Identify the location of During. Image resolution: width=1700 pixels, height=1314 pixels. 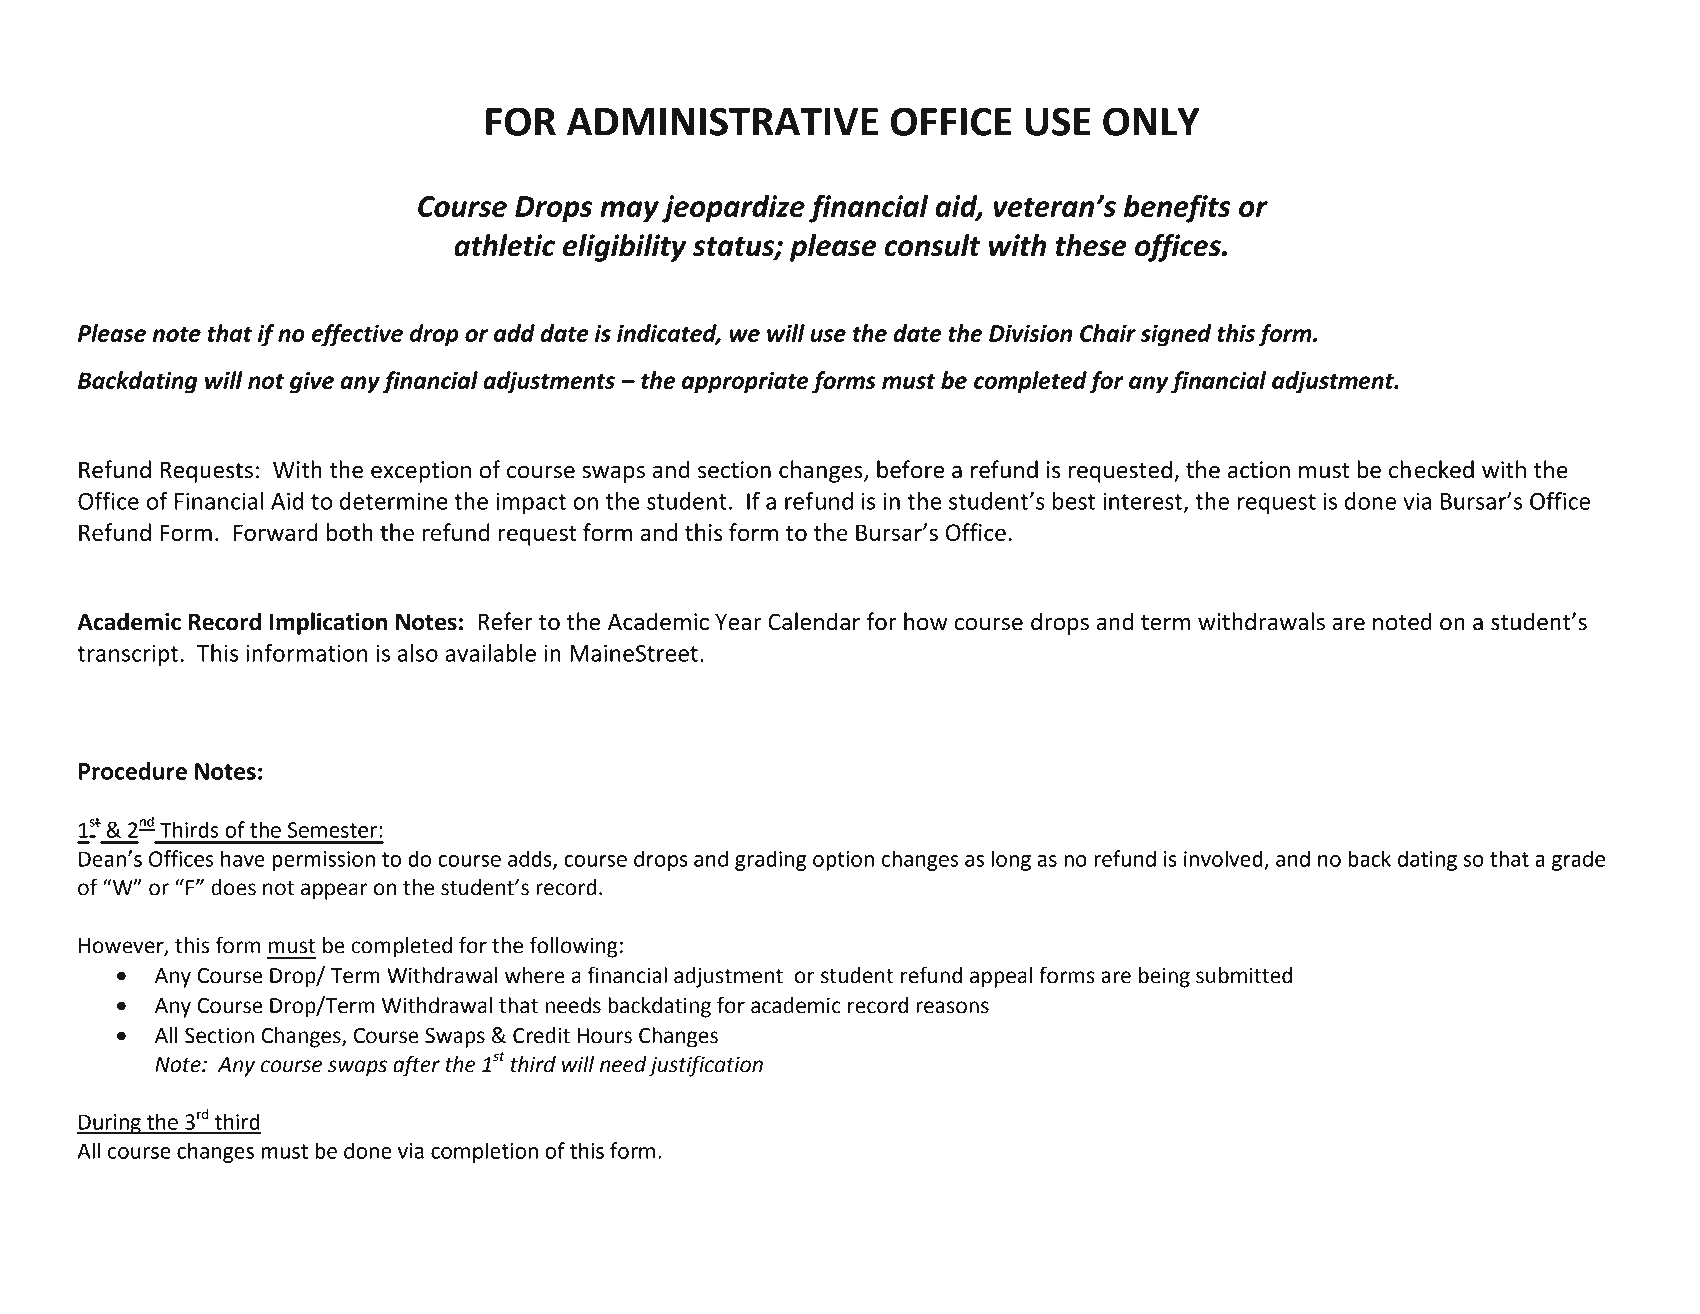
(110, 1124).
